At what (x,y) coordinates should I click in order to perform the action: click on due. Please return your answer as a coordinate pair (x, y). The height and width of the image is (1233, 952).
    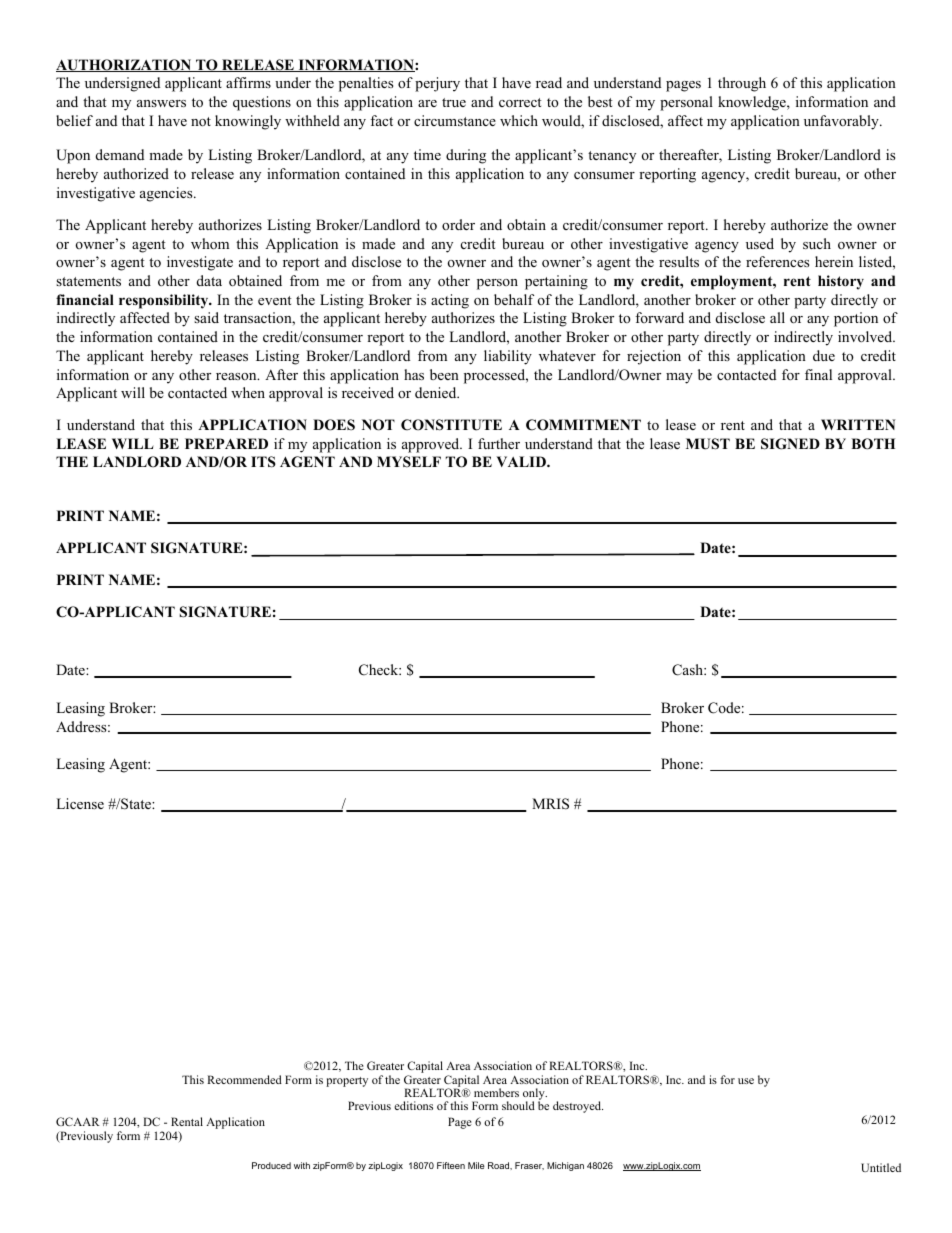
    Looking at the image, I should click on (824, 355).
